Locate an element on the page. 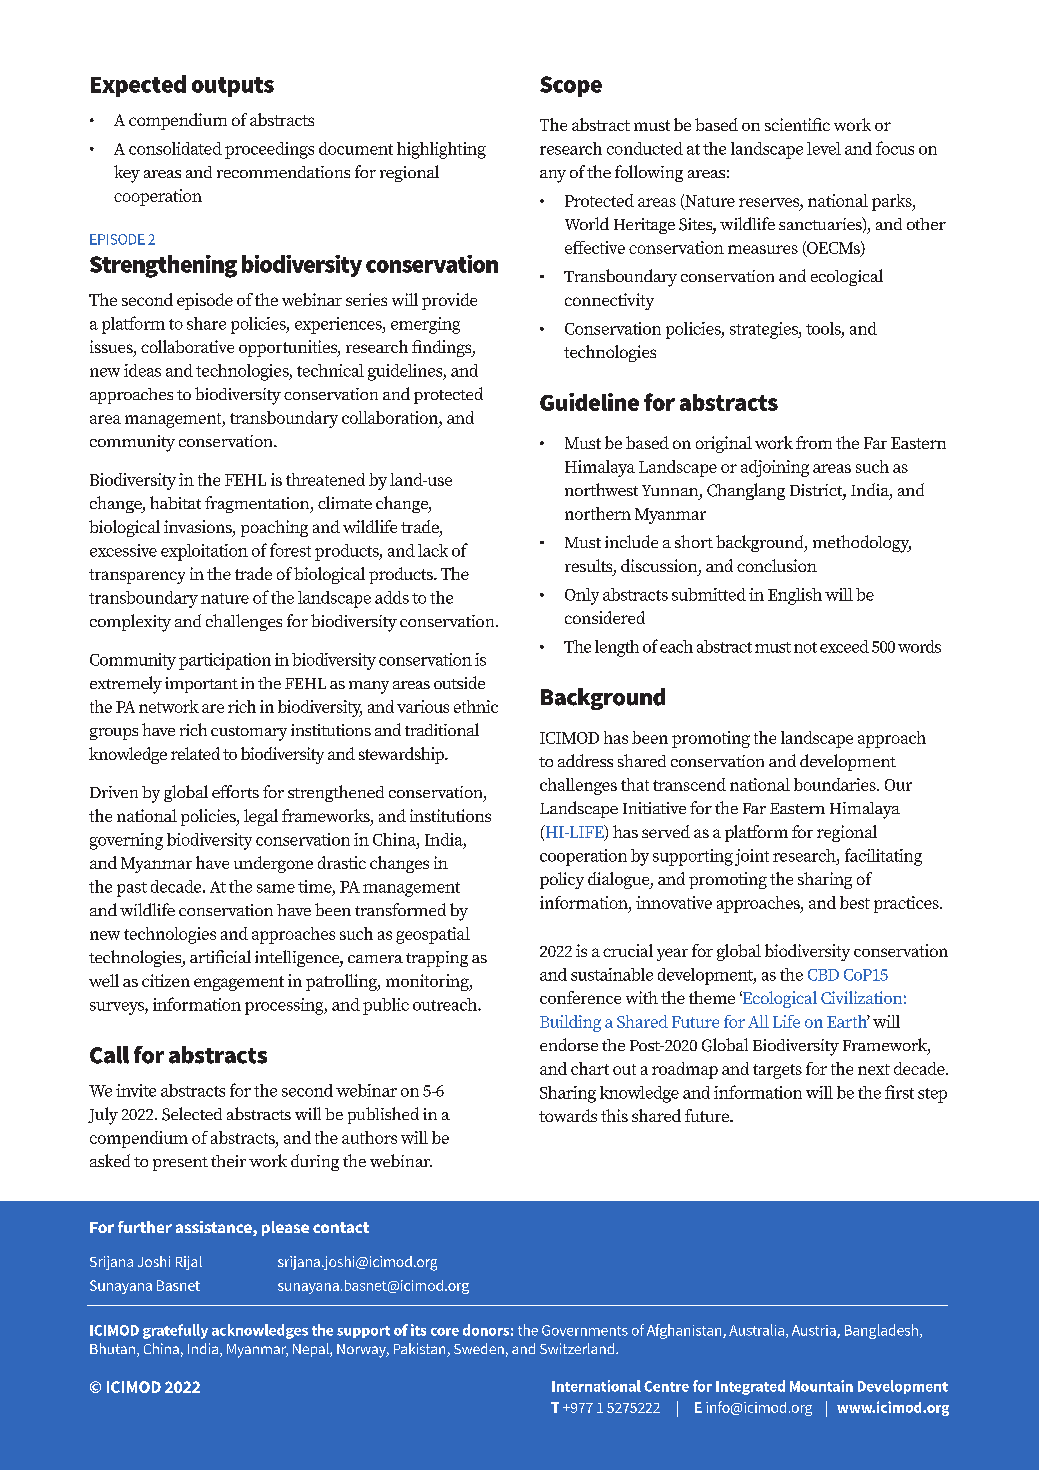 This page has width=1039, height=1470. from is located at coordinates (814, 442).
